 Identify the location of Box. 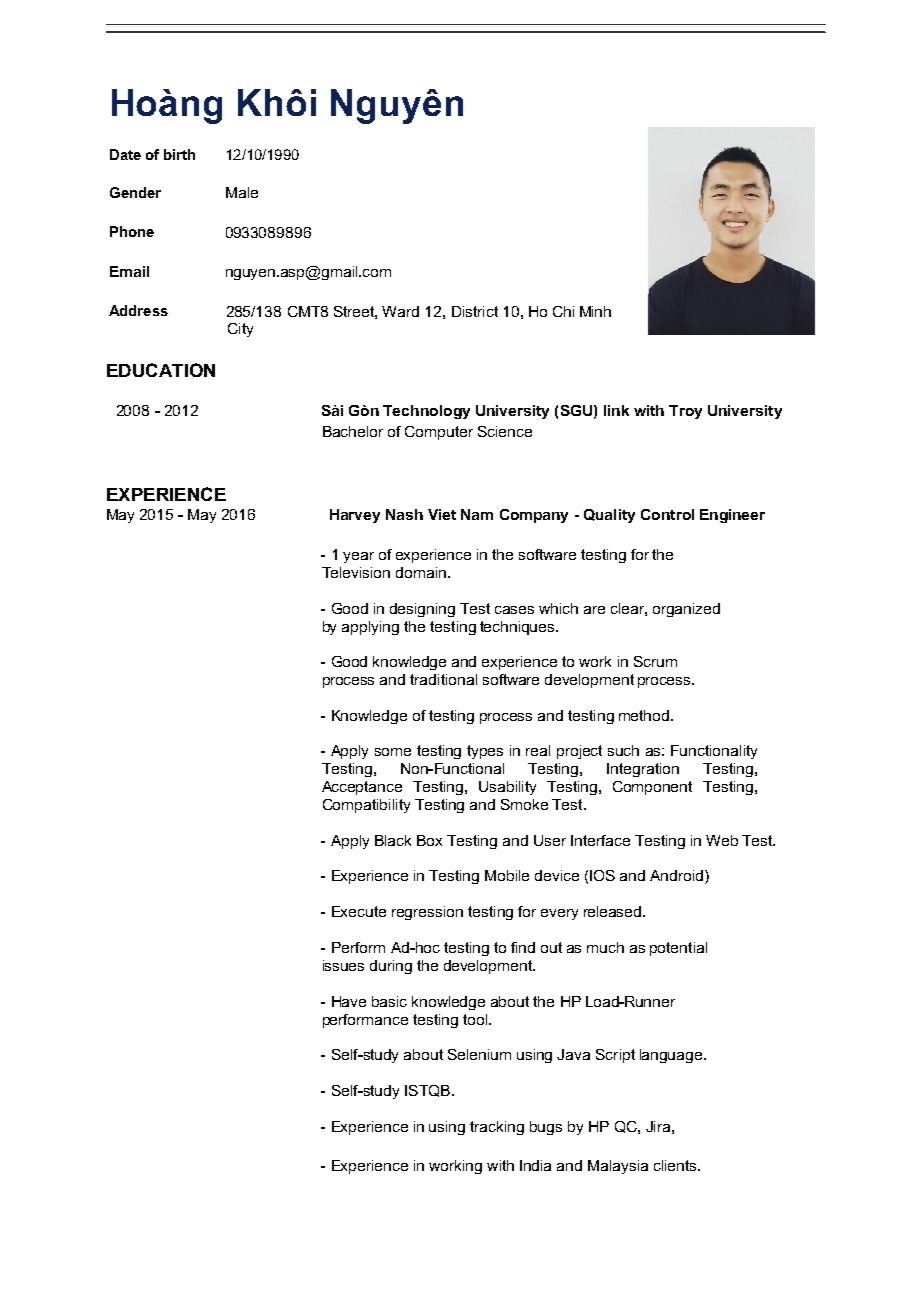
(429, 840).
